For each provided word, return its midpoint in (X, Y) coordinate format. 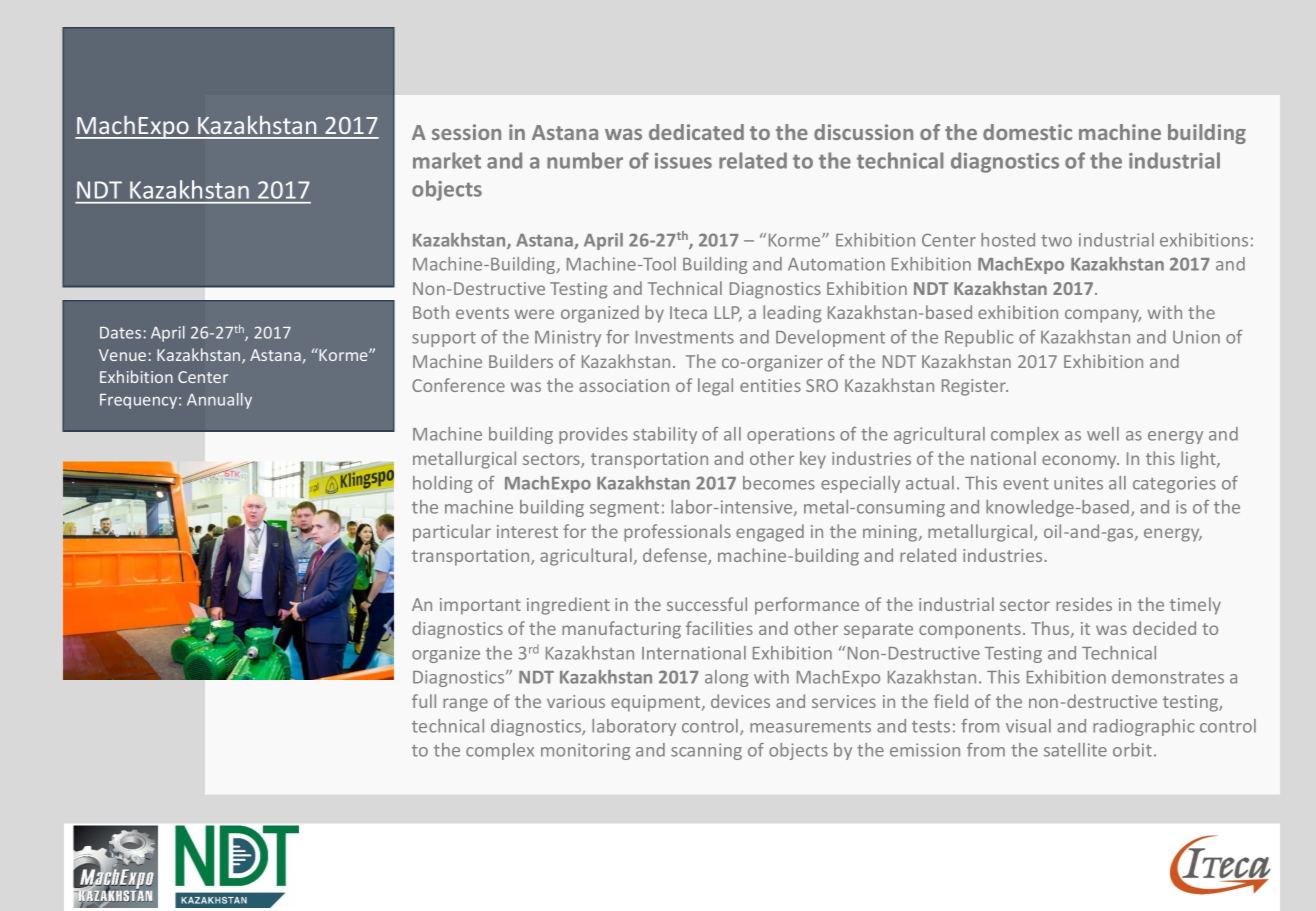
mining (891, 533)
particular (452, 533)
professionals (677, 533)
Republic (979, 338)
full (424, 701)
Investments (685, 337)
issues (683, 161)
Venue (122, 355)
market (447, 160)
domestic (1027, 132)
